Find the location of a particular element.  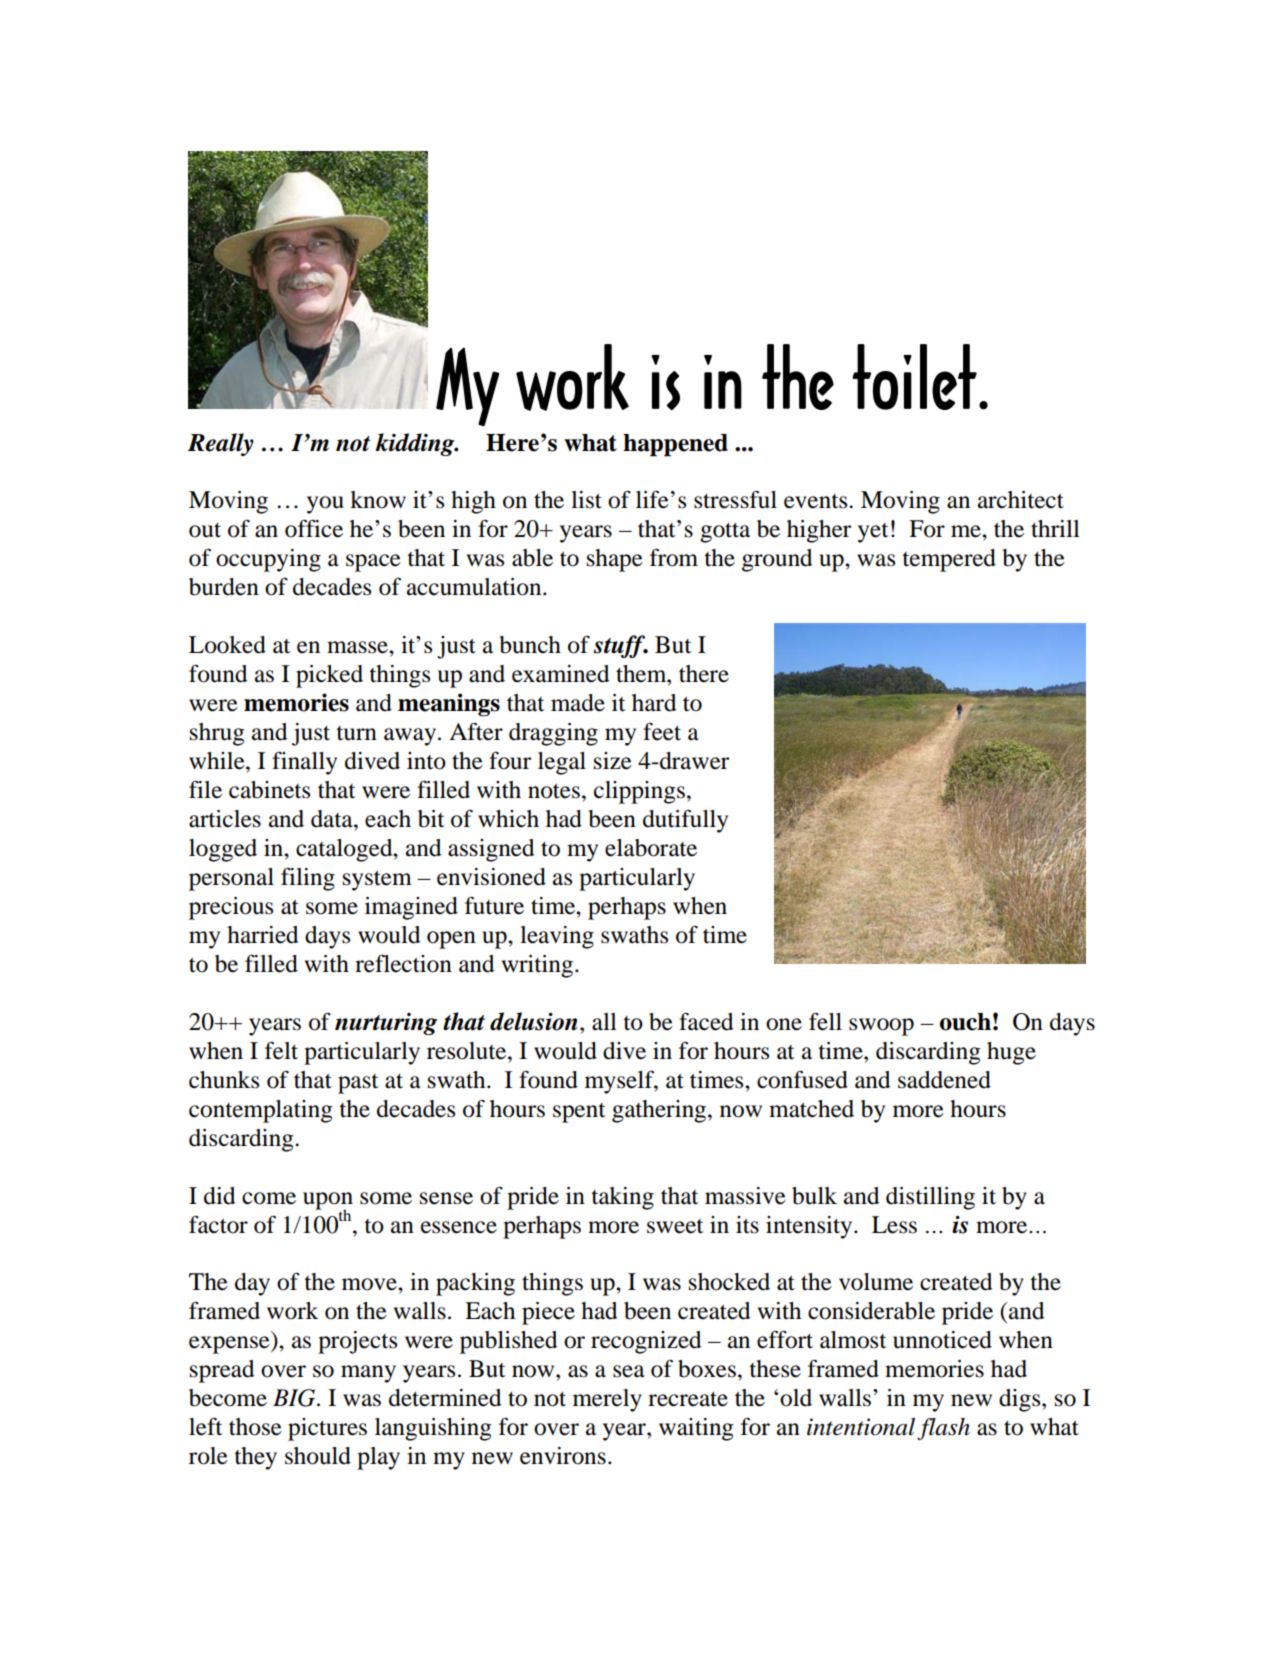

happened is located at coordinates (675, 445).
